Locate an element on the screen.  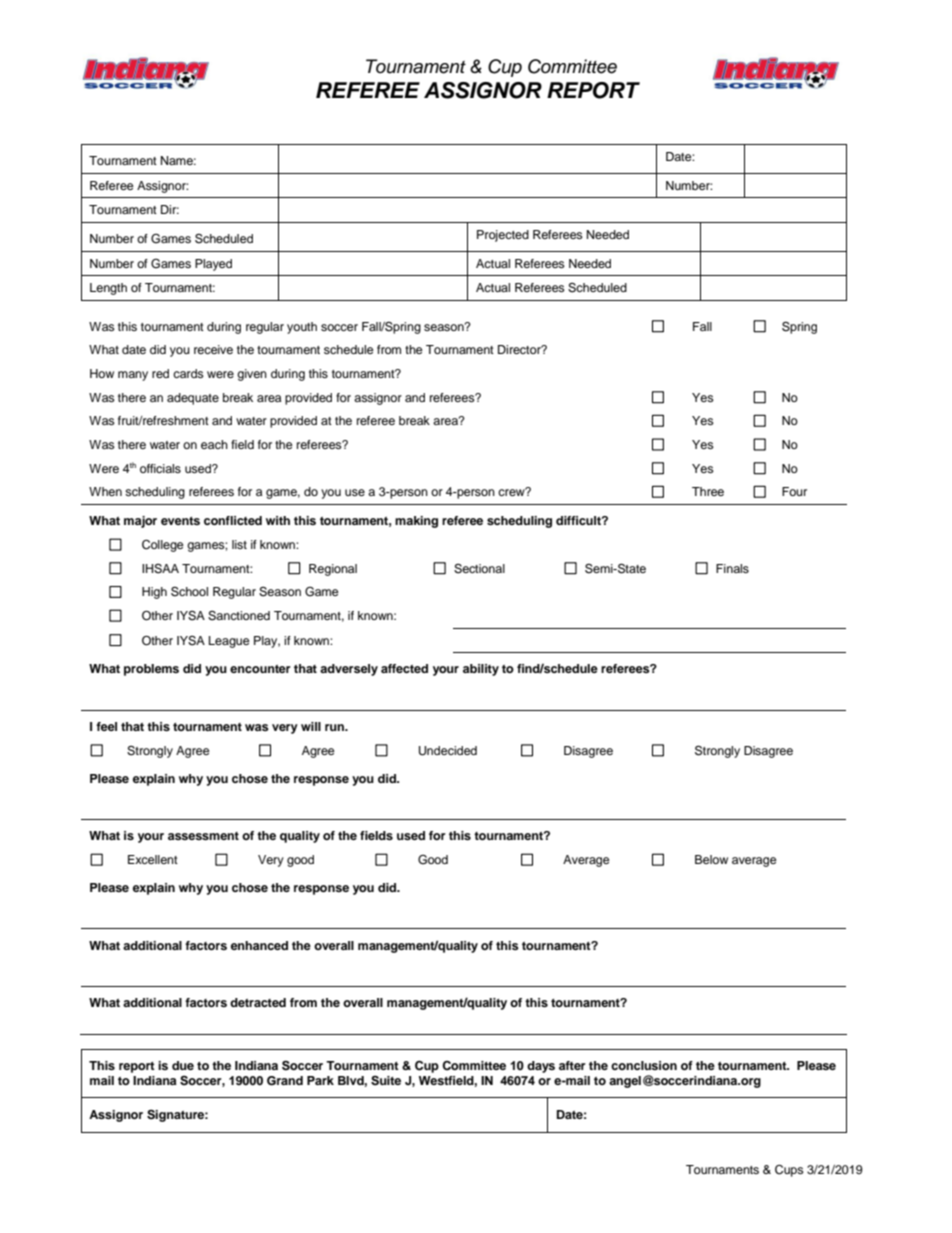
Length is located at coordinates (108, 289).
